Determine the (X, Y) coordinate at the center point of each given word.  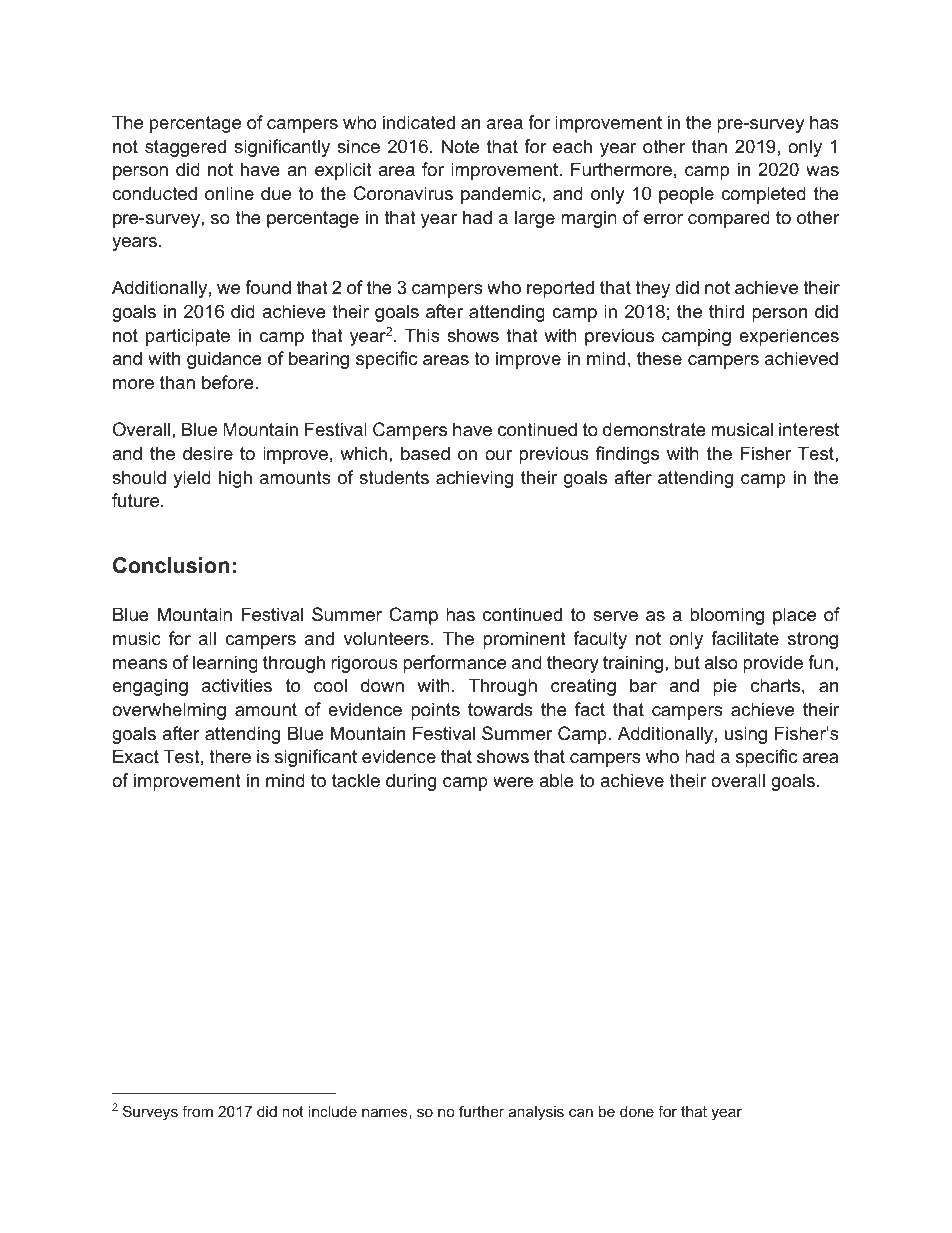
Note (460, 146)
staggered (185, 148)
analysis (536, 1113)
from (197, 1111)
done (637, 1111)
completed (763, 195)
